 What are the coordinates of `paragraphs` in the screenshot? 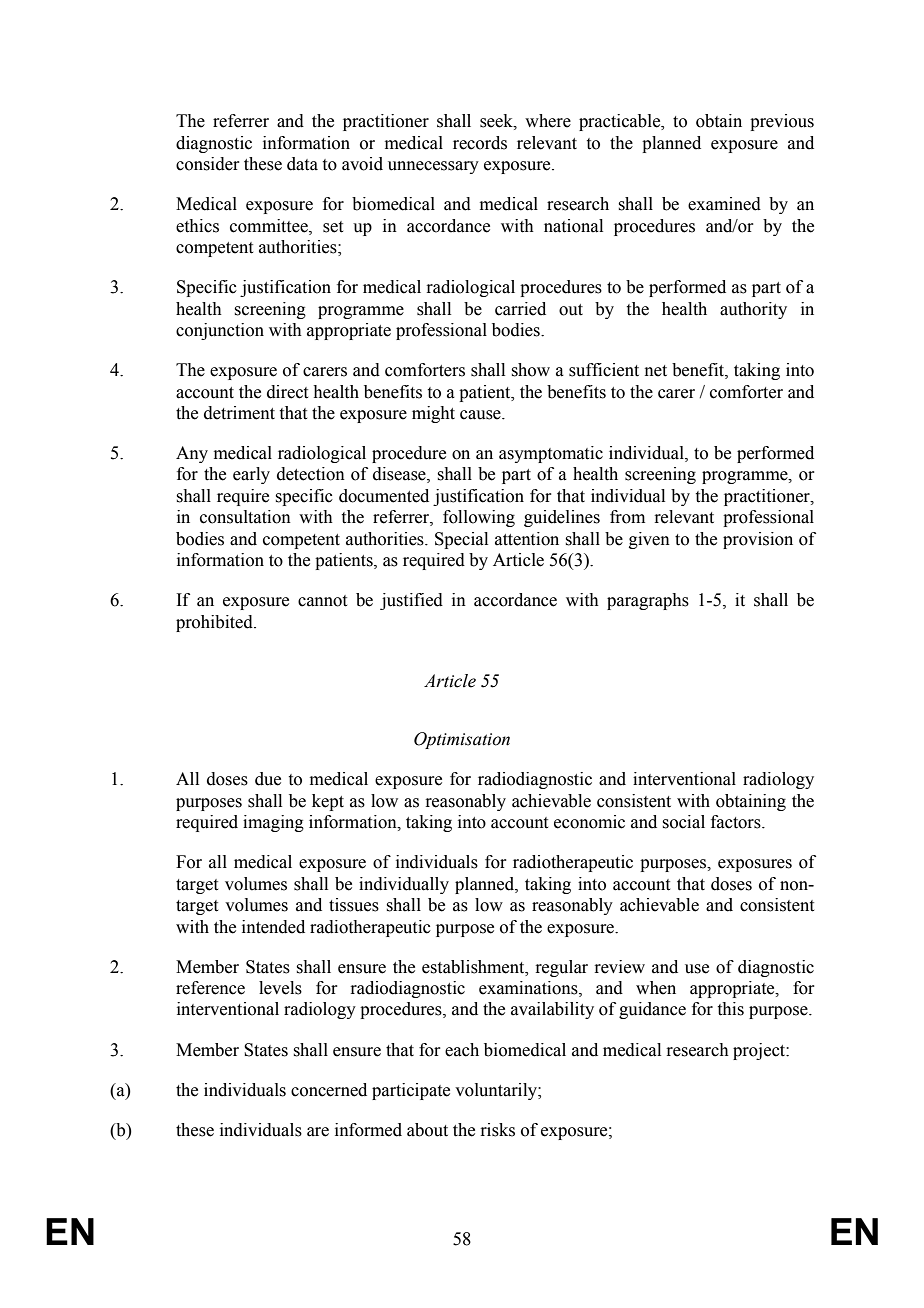 It's located at (648, 601).
